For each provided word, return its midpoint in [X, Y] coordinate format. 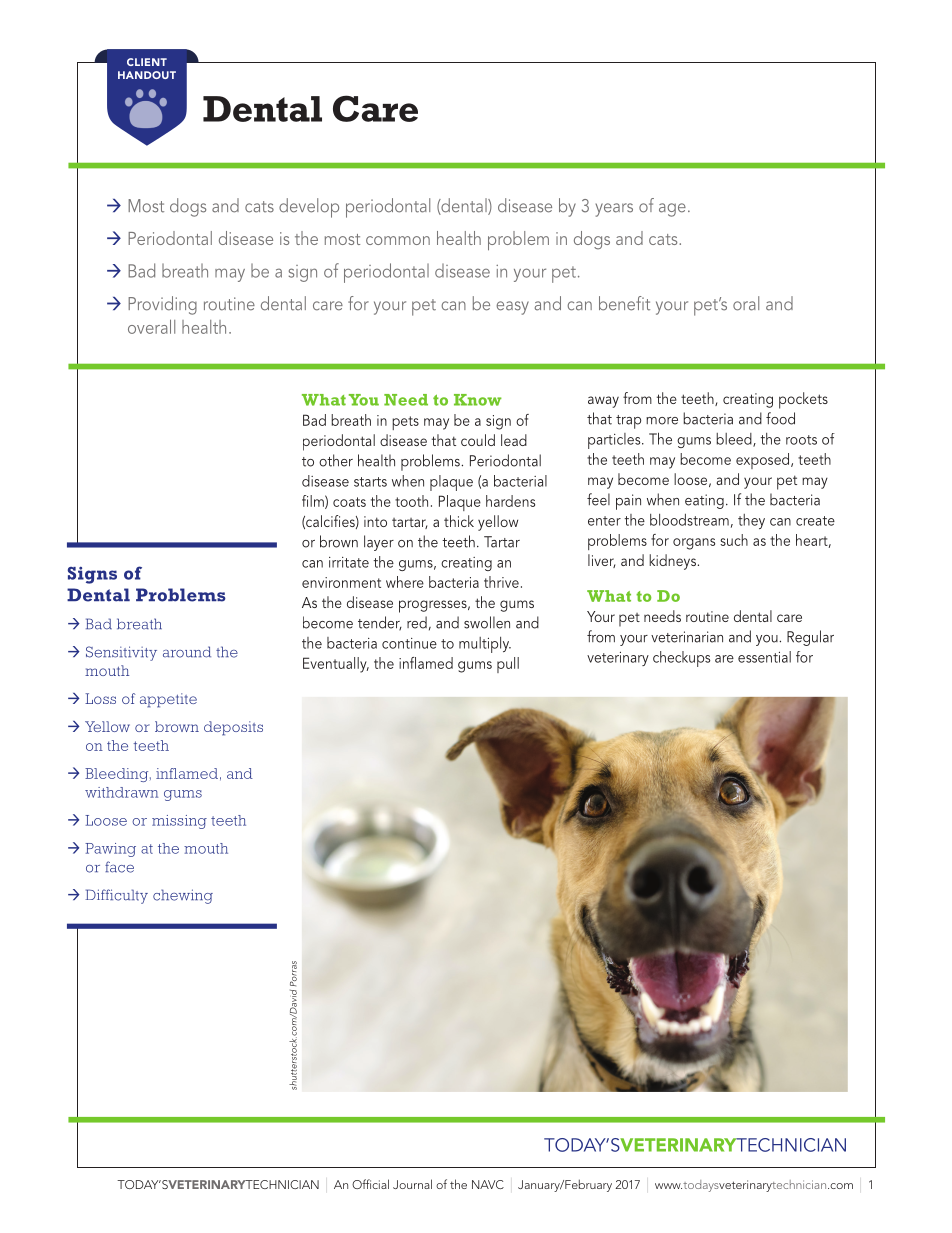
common [398, 240]
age [672, 210]
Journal [412, 1184]
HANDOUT [147, 75]
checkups [681, 659]
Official [370, 1184]
